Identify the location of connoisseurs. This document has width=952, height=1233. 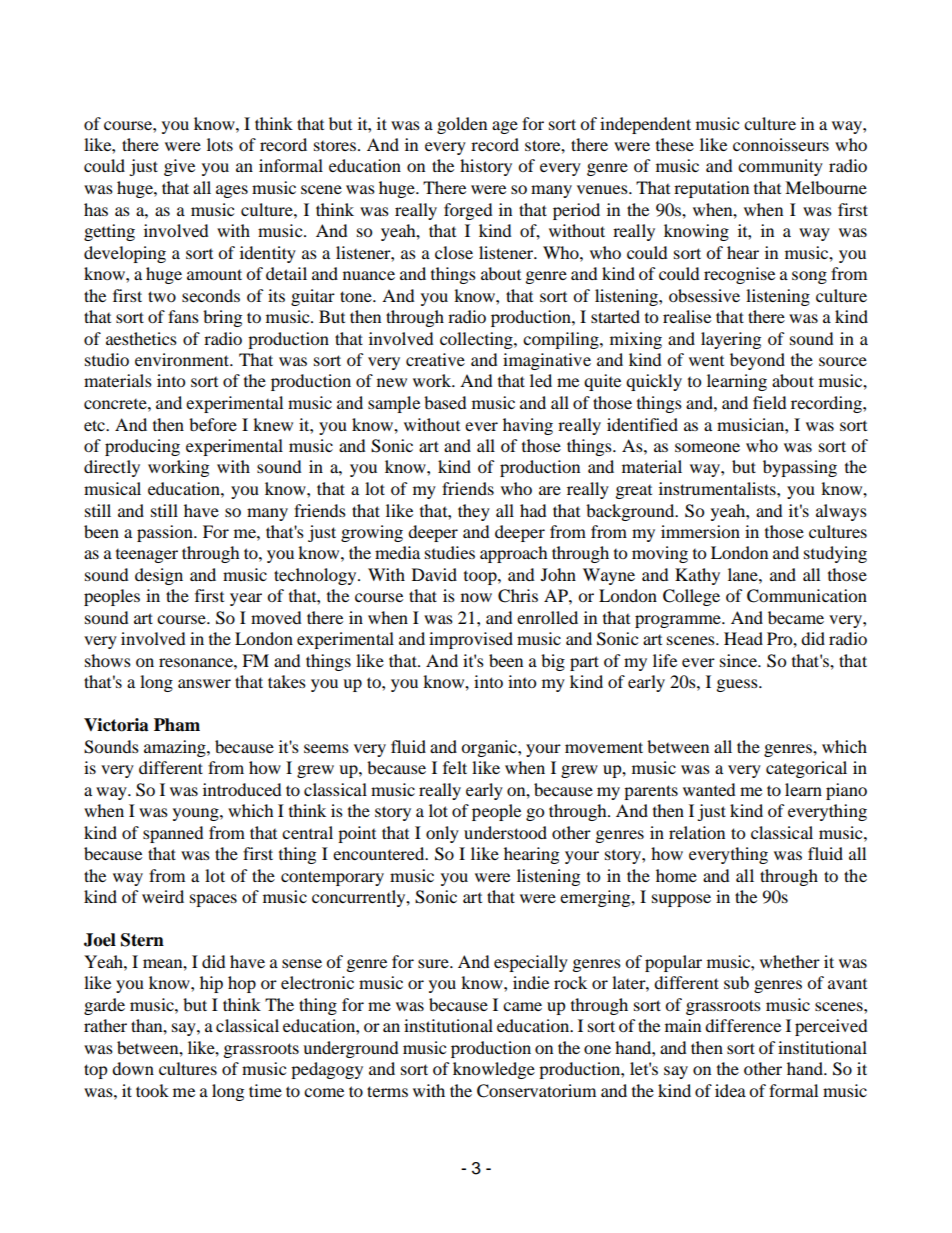
(781, 144).
